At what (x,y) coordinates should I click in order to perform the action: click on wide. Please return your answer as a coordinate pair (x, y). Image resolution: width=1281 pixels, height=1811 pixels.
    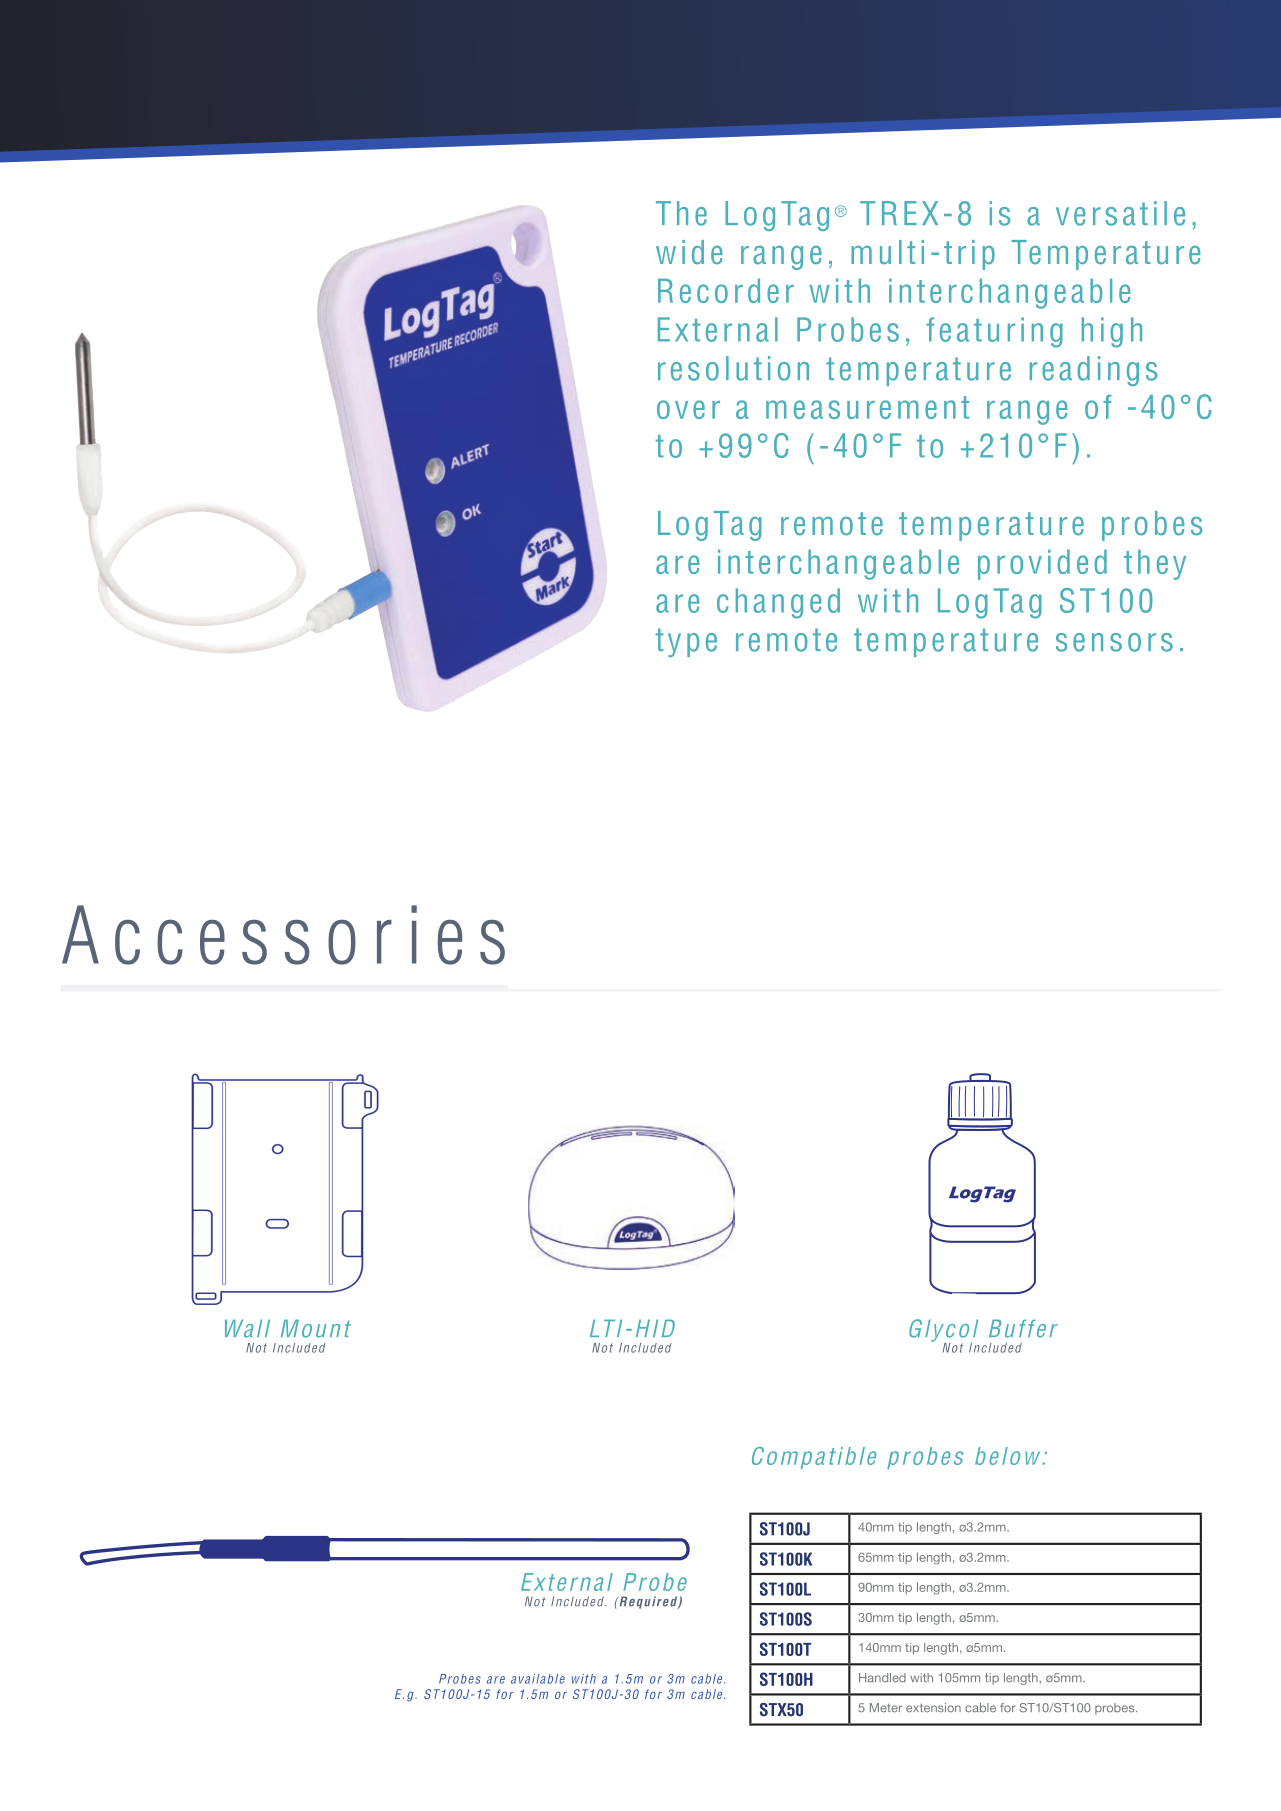
    Looking at the image, I should click on (689, 252).
